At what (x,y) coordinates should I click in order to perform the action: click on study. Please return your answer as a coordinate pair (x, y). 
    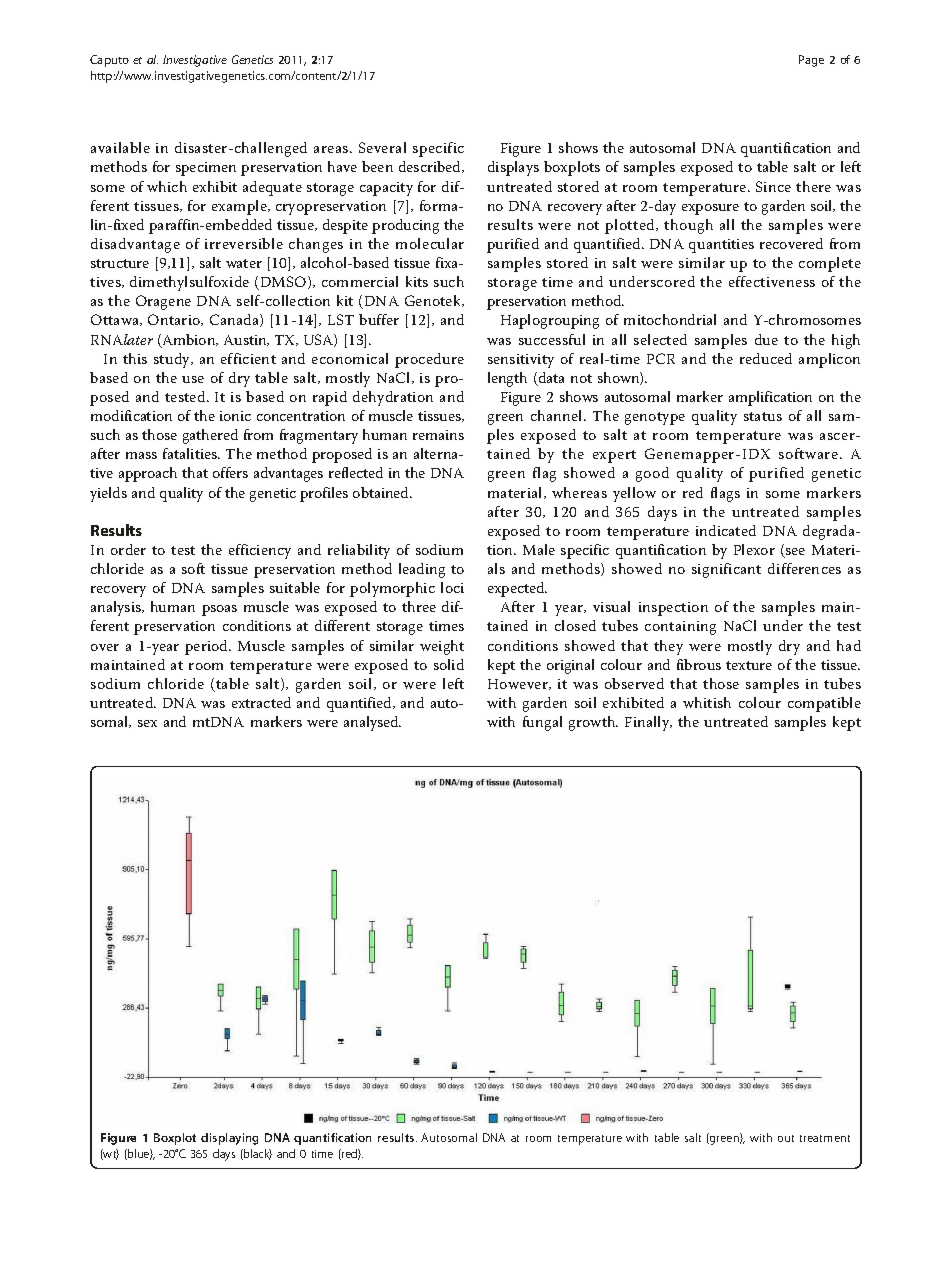
    Looking at the image, I should click on (173, 360).
